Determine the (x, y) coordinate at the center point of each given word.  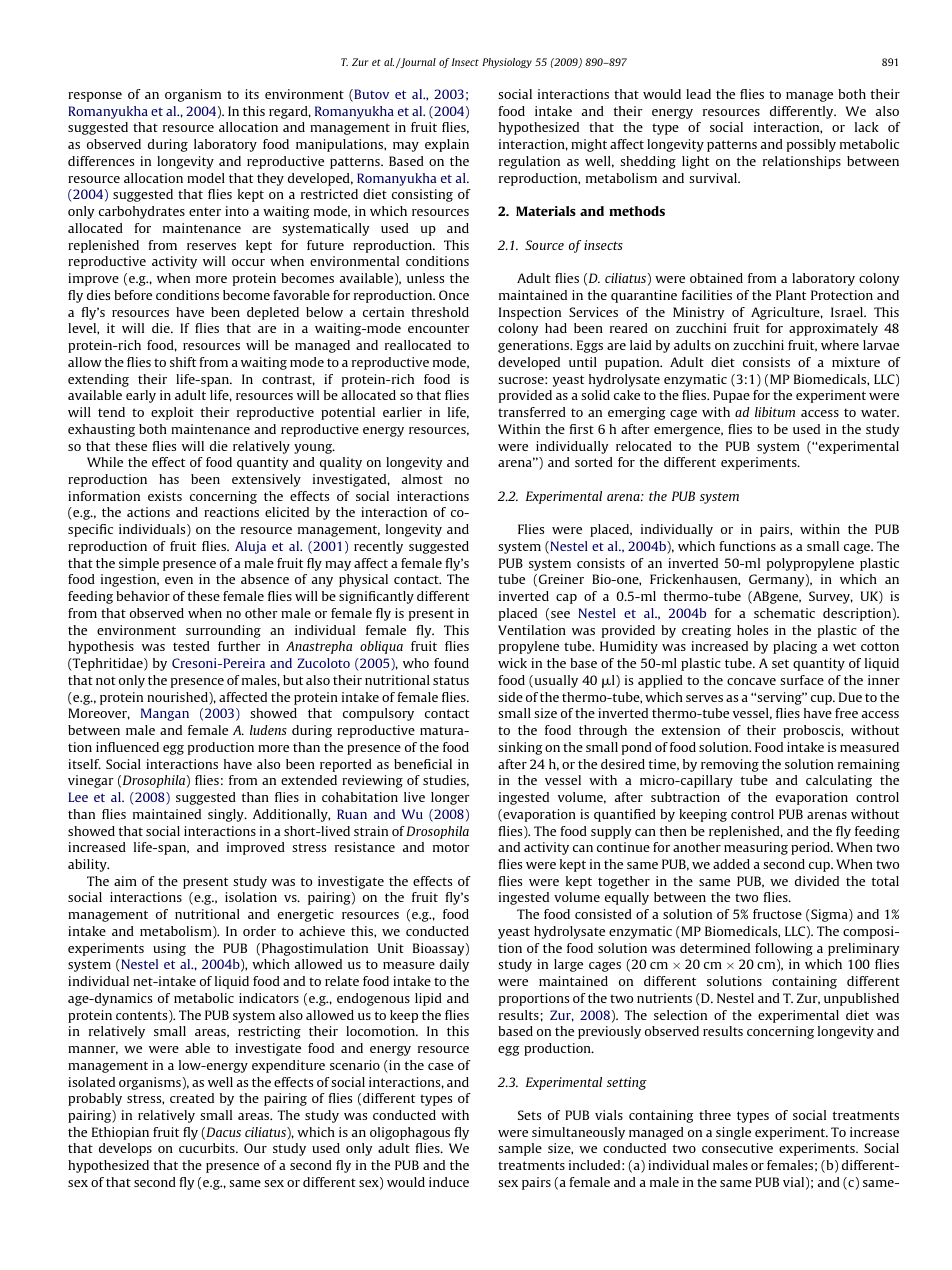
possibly (811, 145)
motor (451, 847)
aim (125, 881)
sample (520, 1149)
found (451, 663)
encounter (439, 328)
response (95, 97)
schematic (784, 613)
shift (183, 362)
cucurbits (208, 1148)
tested (191, 646)
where (840, 345)
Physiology (507, 63)
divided (817, 881)
